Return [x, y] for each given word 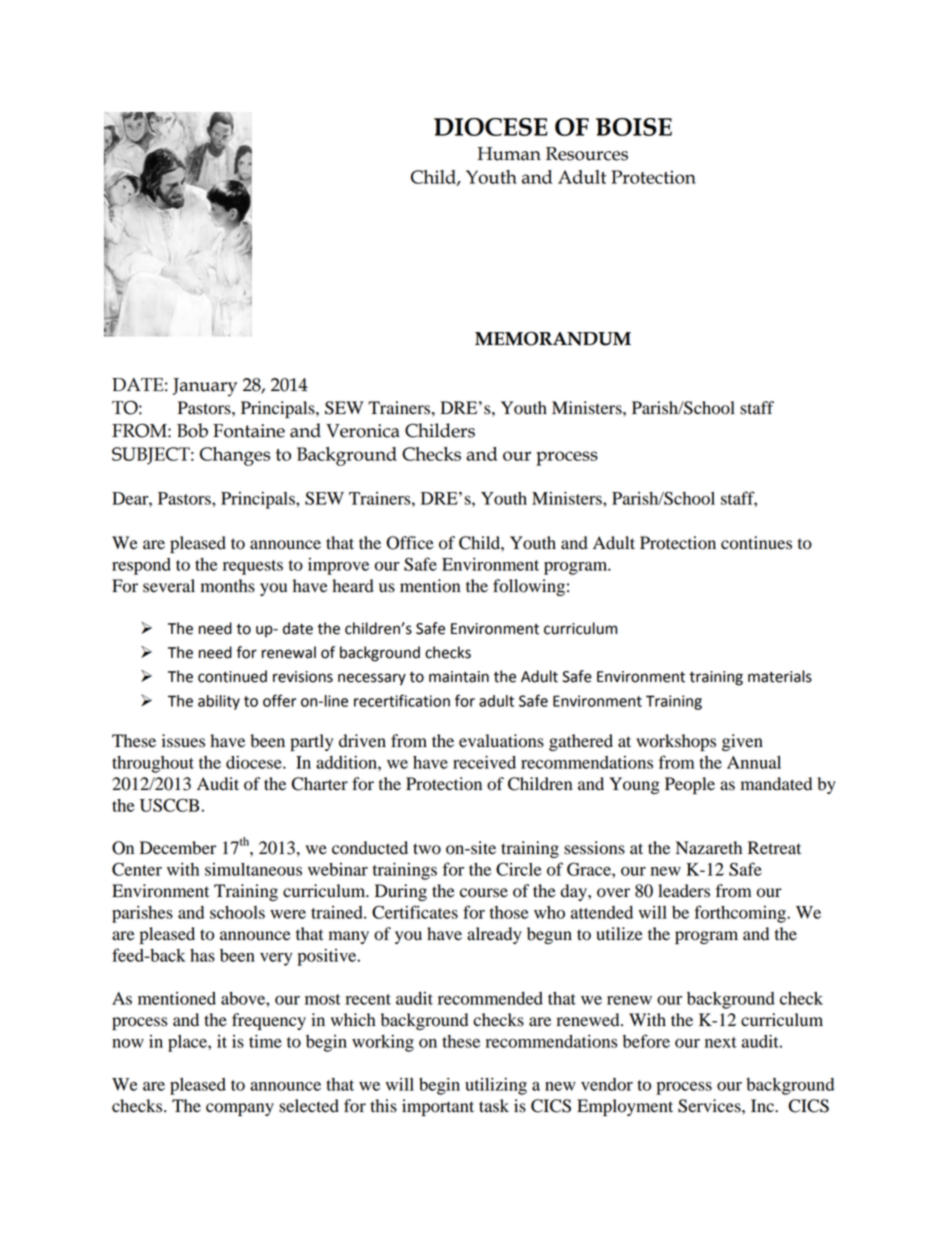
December [178, 848]
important [438, 1107]
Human [509, 154]
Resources [587, 154]
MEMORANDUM [553, 338]
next [721, 1042]
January [205, 387]
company [240, 1109]
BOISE [634, 127]
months [228, 586]
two [427, 849]
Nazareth [709, 848]
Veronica [363, 431]
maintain [459, 677]
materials [780, 676]
